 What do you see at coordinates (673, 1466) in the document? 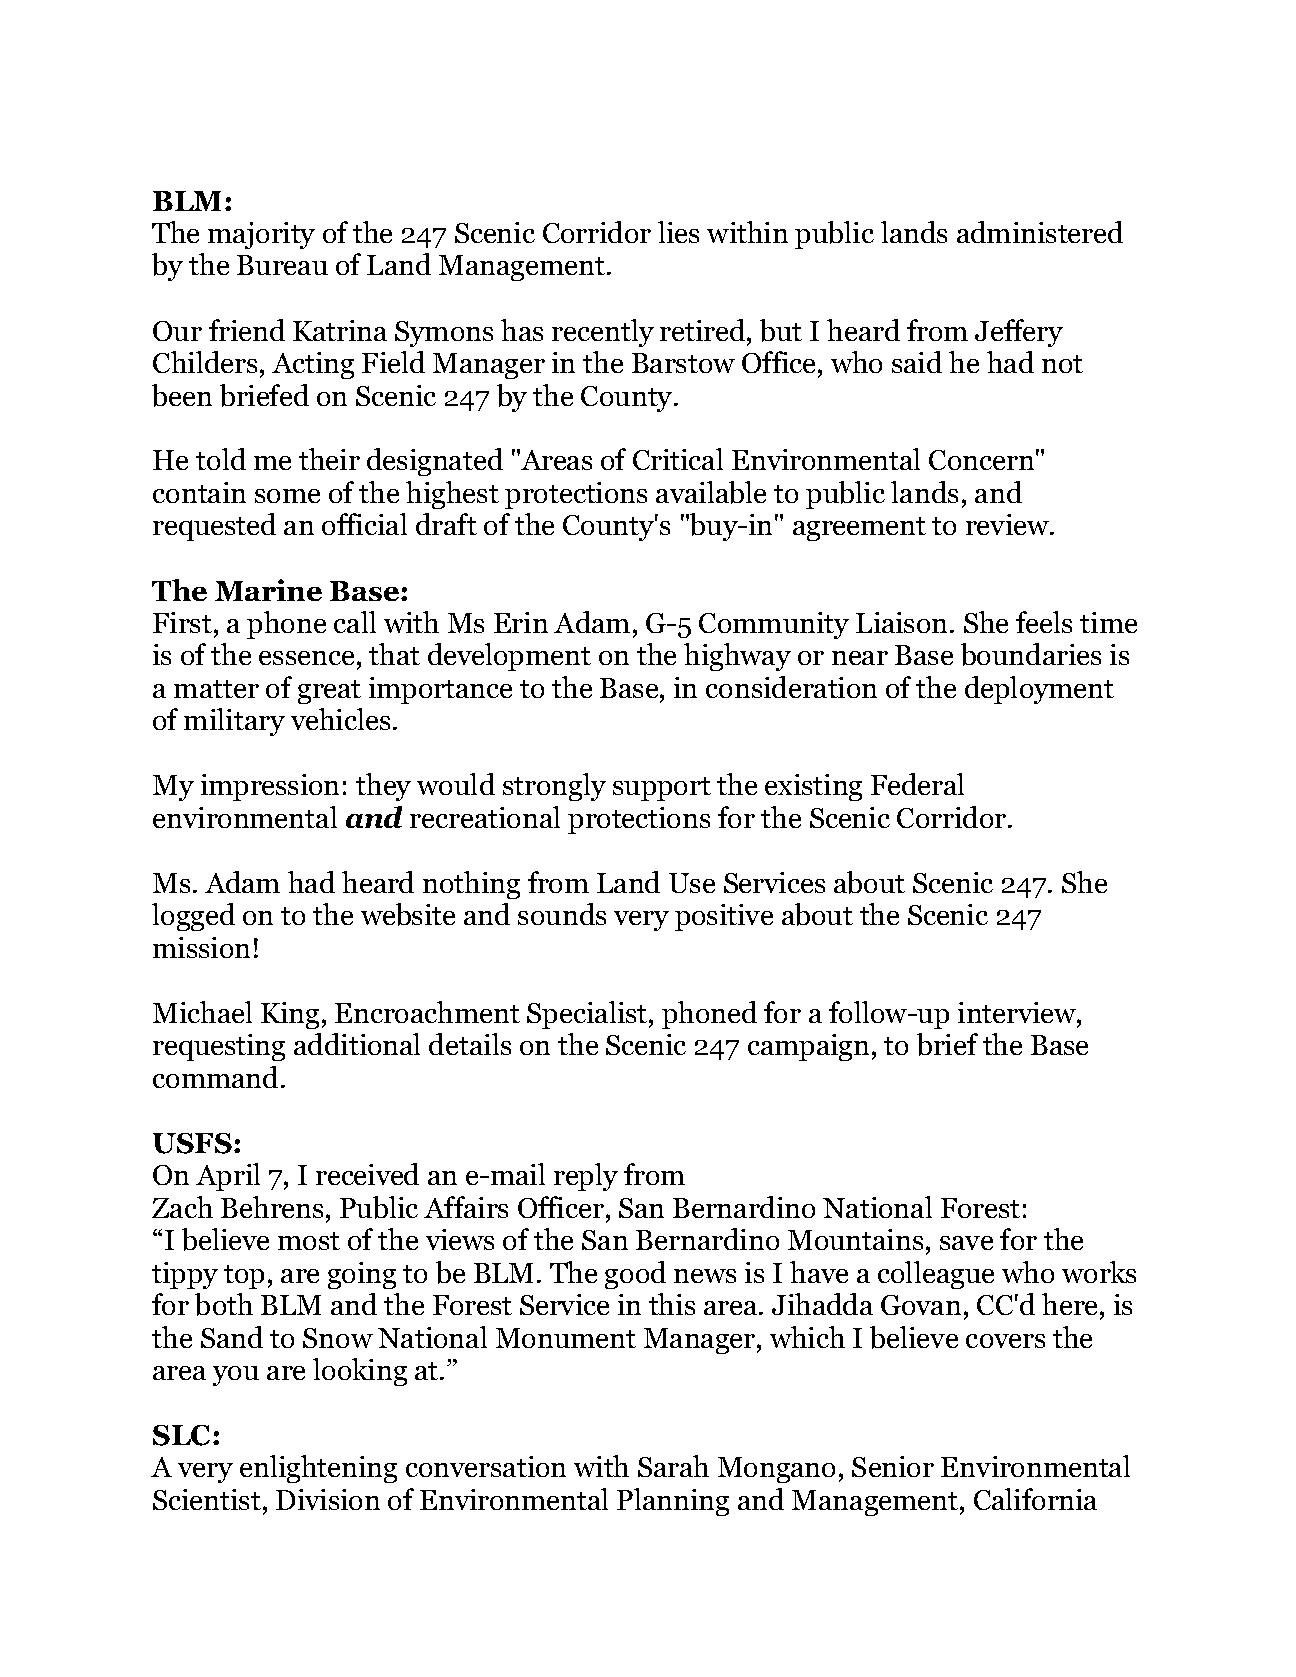
I see `Sarah` at bounding box center [673, 1466].
